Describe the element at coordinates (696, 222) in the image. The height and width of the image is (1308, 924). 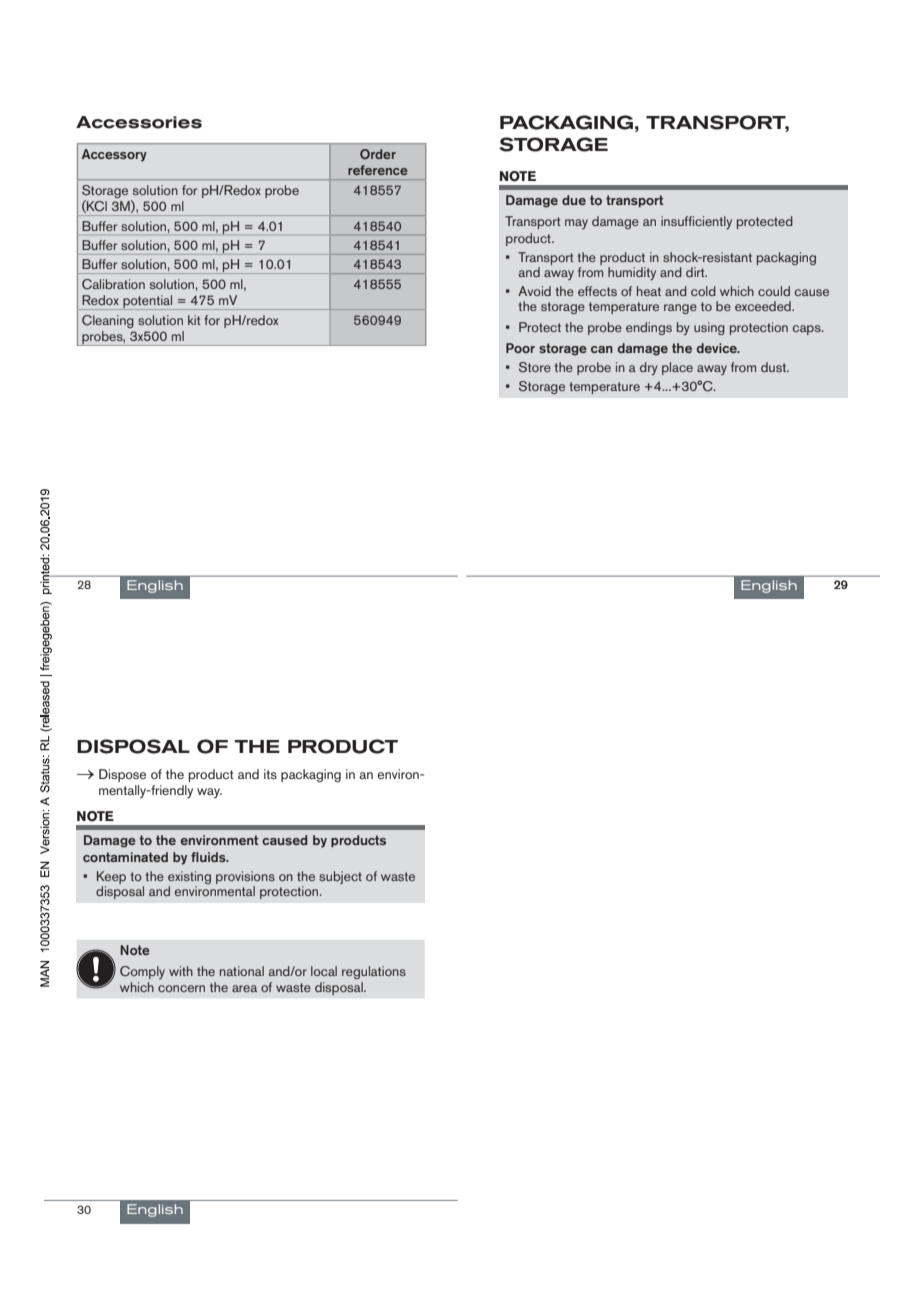
I see `insufficiently` at that location.
